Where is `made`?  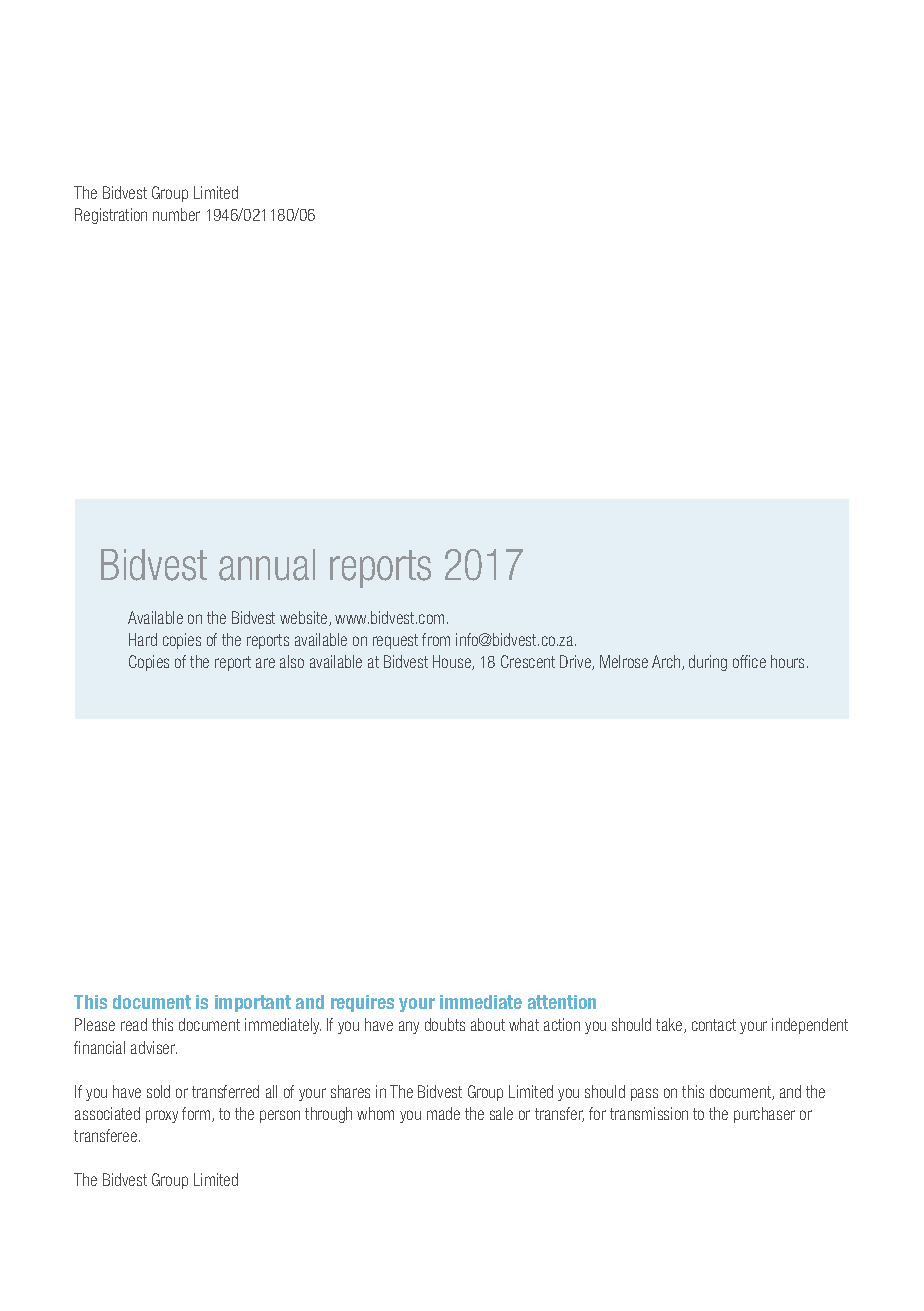
made is located at coordinates (443, 1113).
